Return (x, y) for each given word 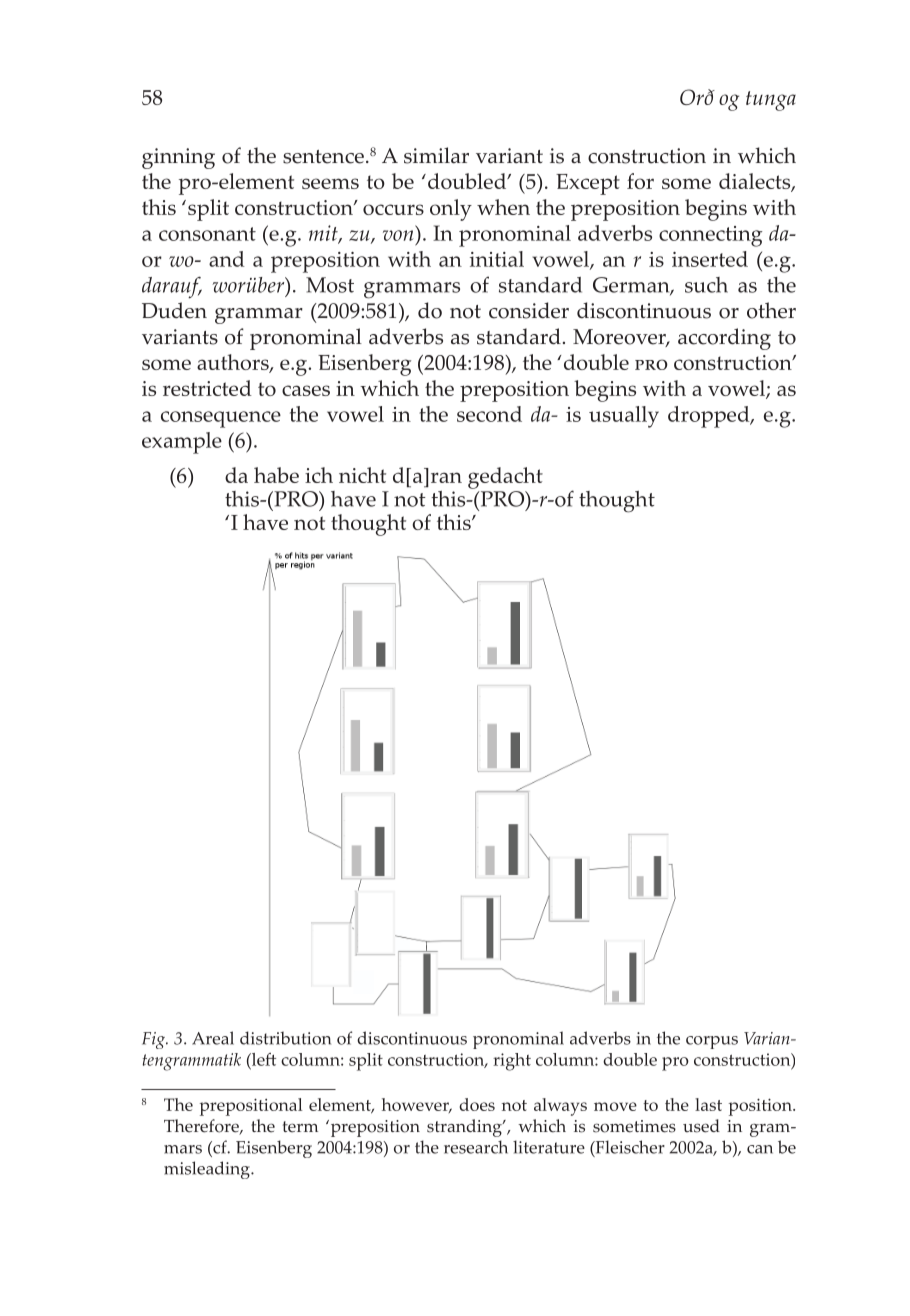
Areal (213, 1038)
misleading (208, 1170)
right (512, 1062)
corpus (712, 1042)
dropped (710, 417)
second (489, 414)
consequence (221, 419)
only (451, 210)
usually (624, 417)
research (476, 1147)
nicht (362, 475)
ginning (178, 158)
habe (276, 475)
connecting (710, 236)
